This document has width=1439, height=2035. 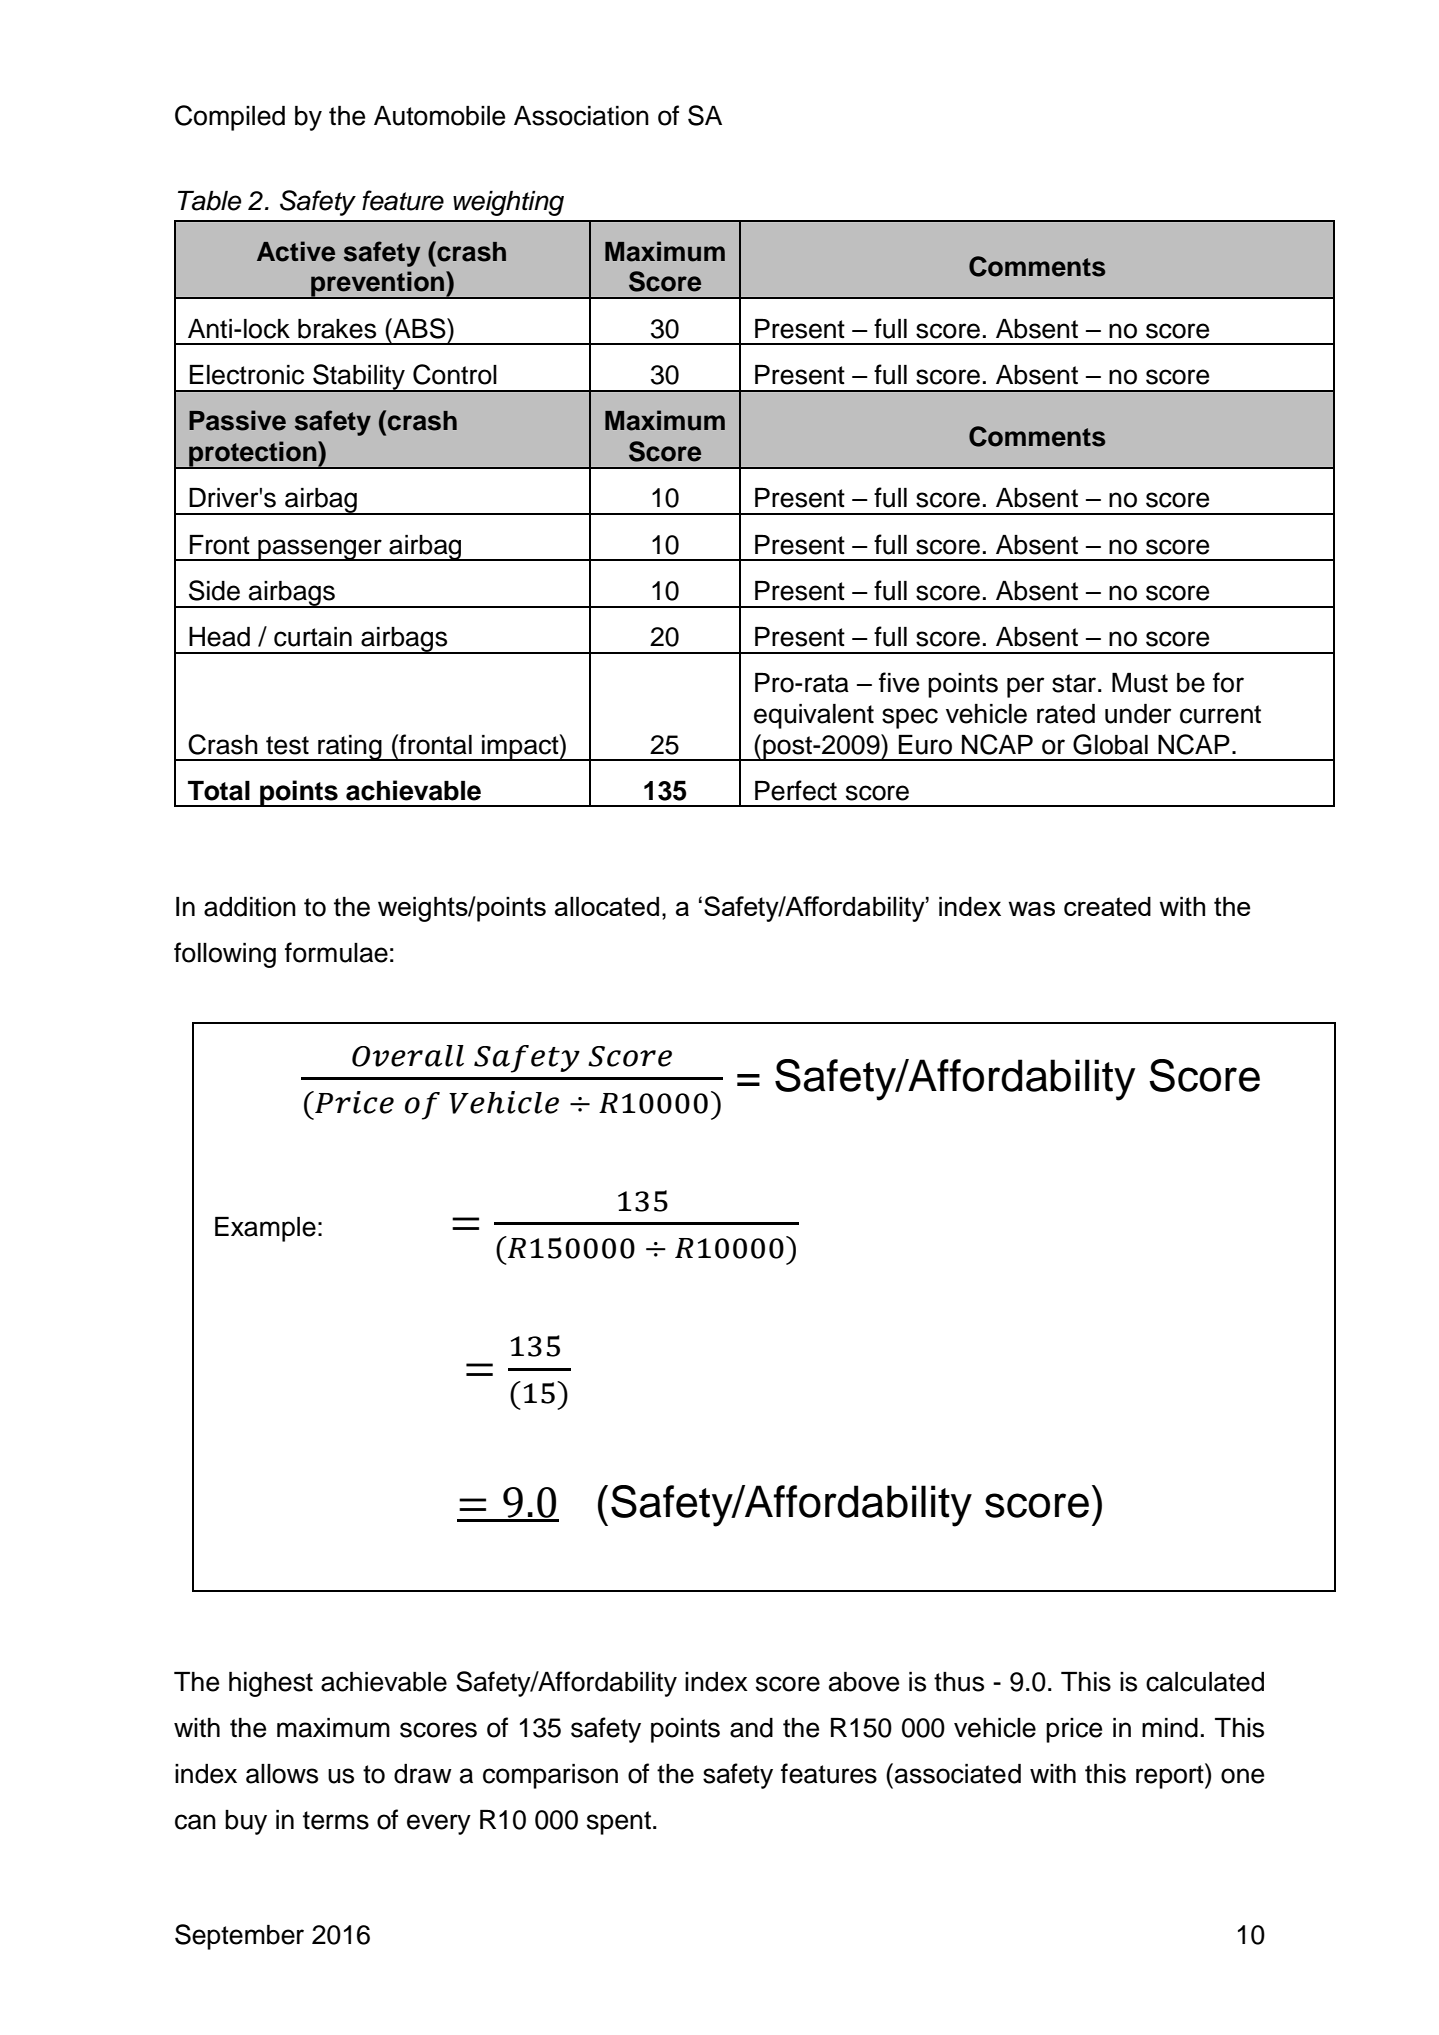 I want to click on terms, so click(x=336, y=1820).
